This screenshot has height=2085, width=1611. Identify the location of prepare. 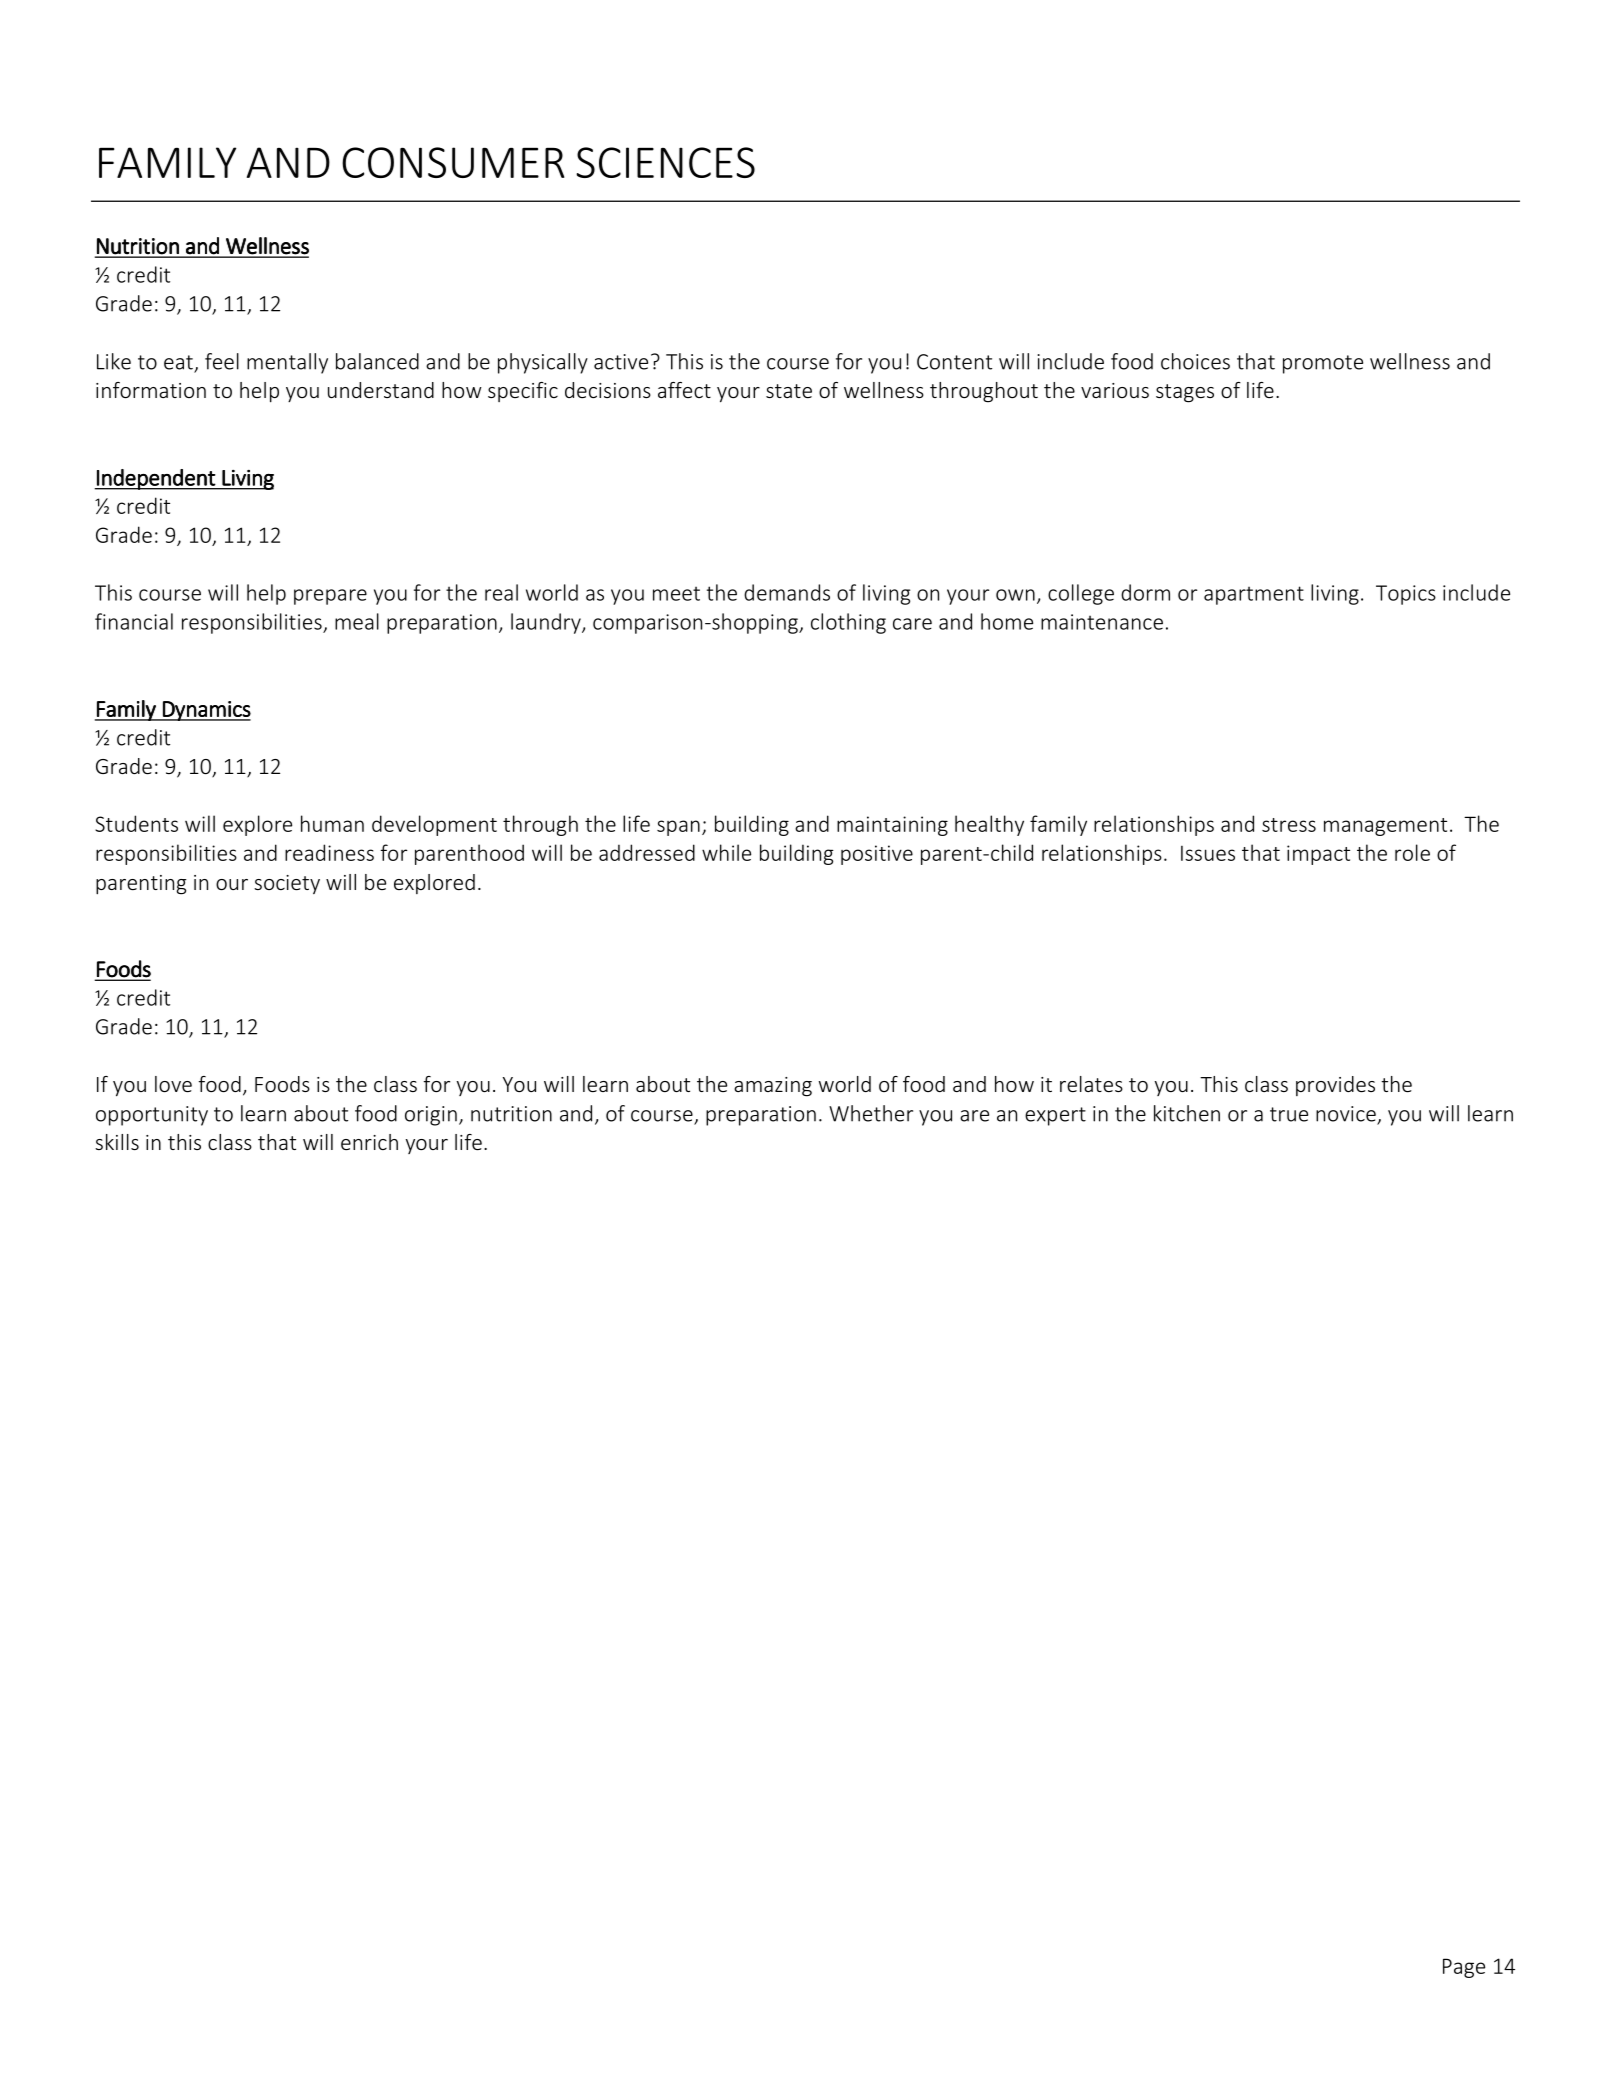
(330, 597).
